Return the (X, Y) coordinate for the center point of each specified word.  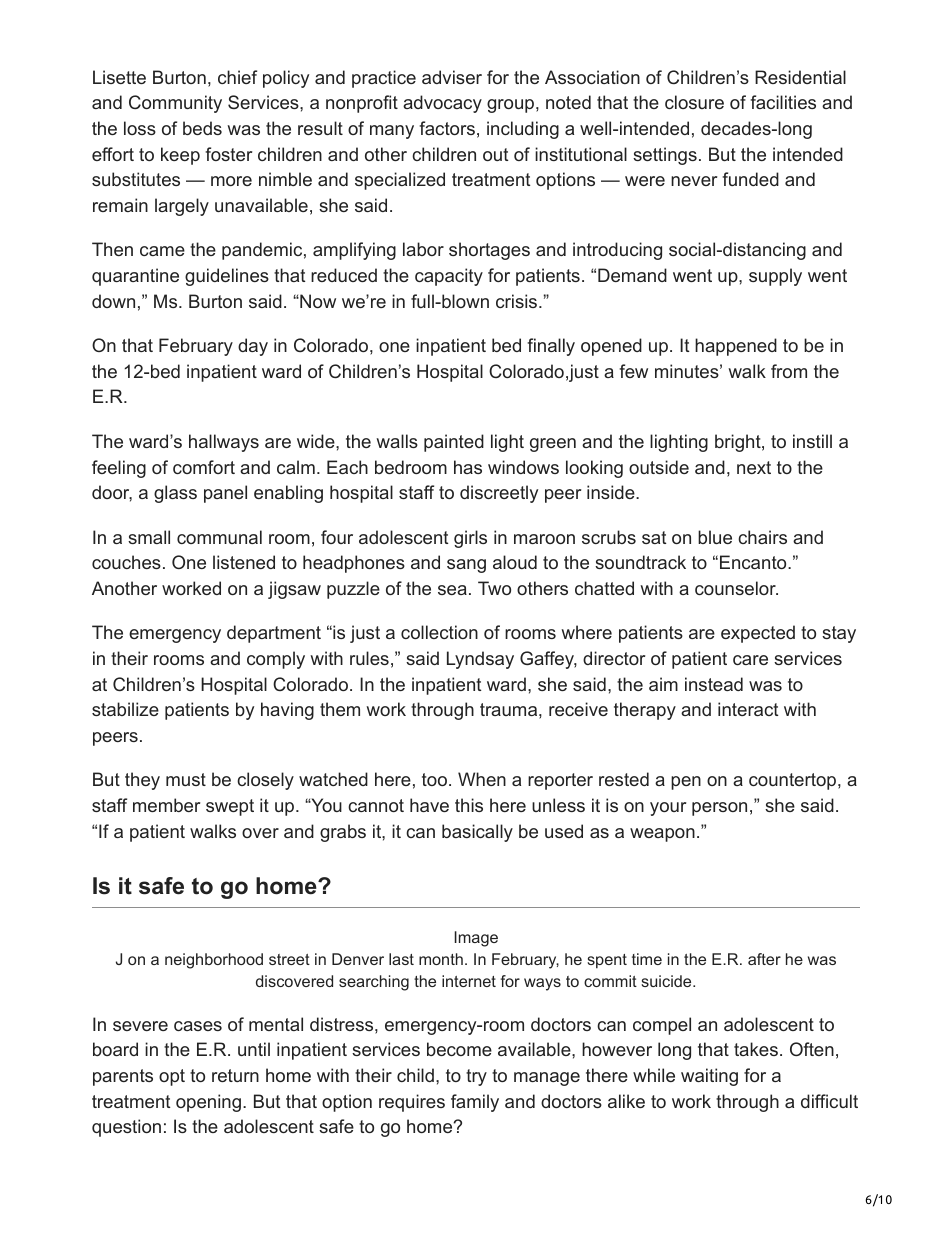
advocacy (442, 104)
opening (208, 1103)
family (475, 1103)
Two (494, 588)
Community (175, 104)
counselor (736, 588)
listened (244, 562)
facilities (783, 102)
